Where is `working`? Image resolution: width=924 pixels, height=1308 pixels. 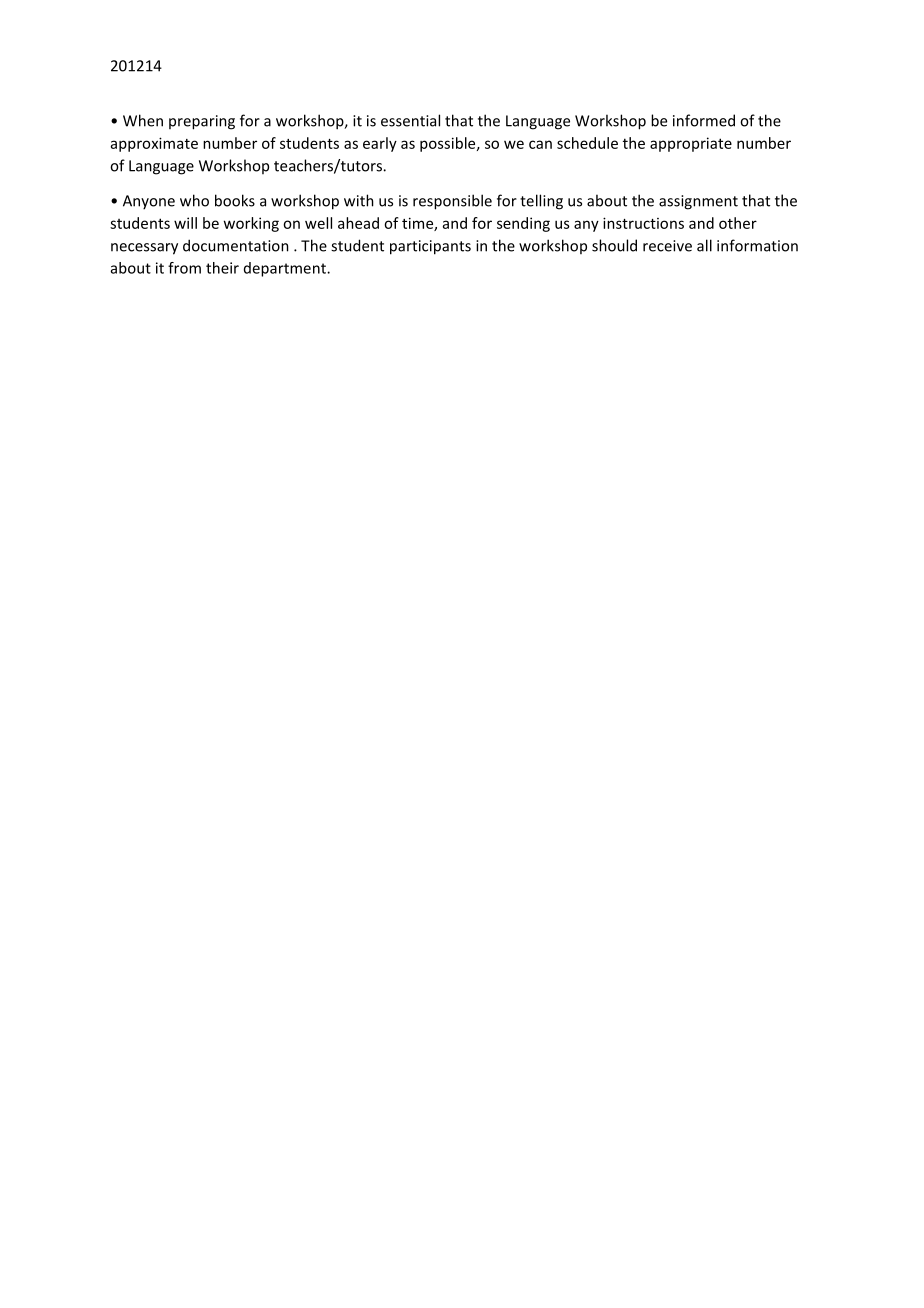 working is located at coordinates (251, 224).
